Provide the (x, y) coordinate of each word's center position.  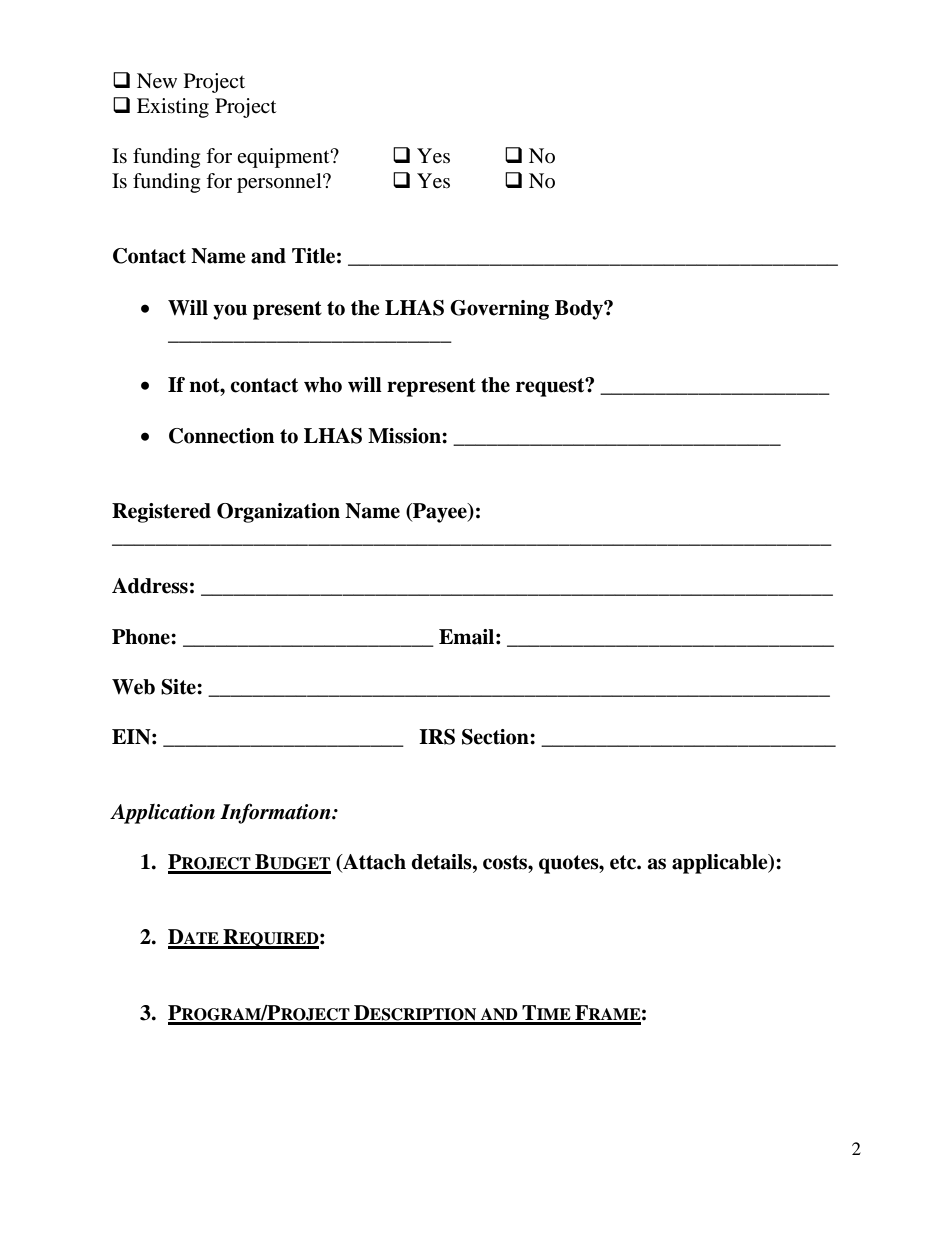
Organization (278, 513)
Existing (173, 108)
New (157, 81)
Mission (405, 436)
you (230, 312)
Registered (161, 513)
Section (496, 737)
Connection (221, 436)
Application (162, 814)
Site (179, 687)
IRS (437, 737)
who (323, 385)
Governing (499, 310)
